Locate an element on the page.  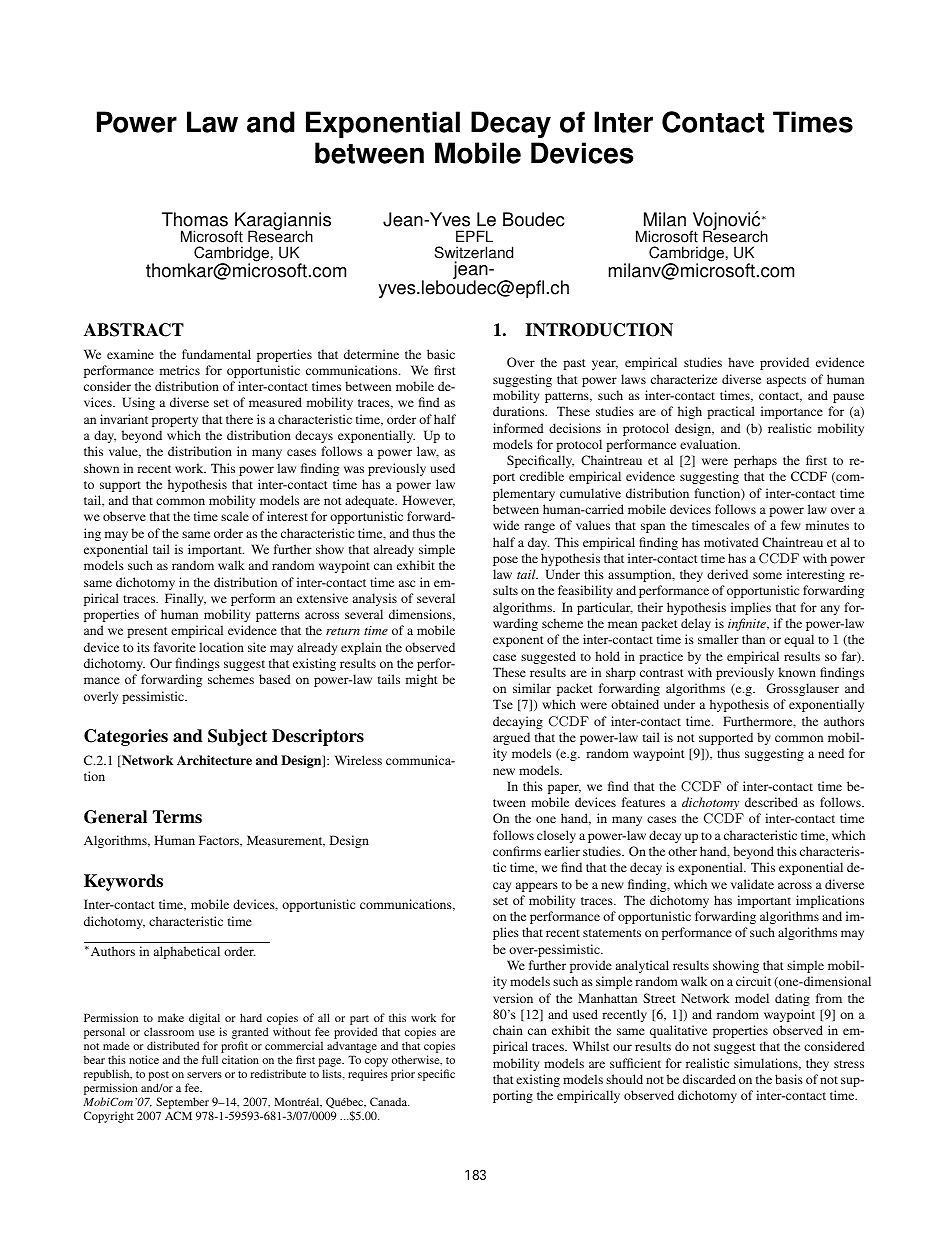
have is located at coordinates (741, 362).
